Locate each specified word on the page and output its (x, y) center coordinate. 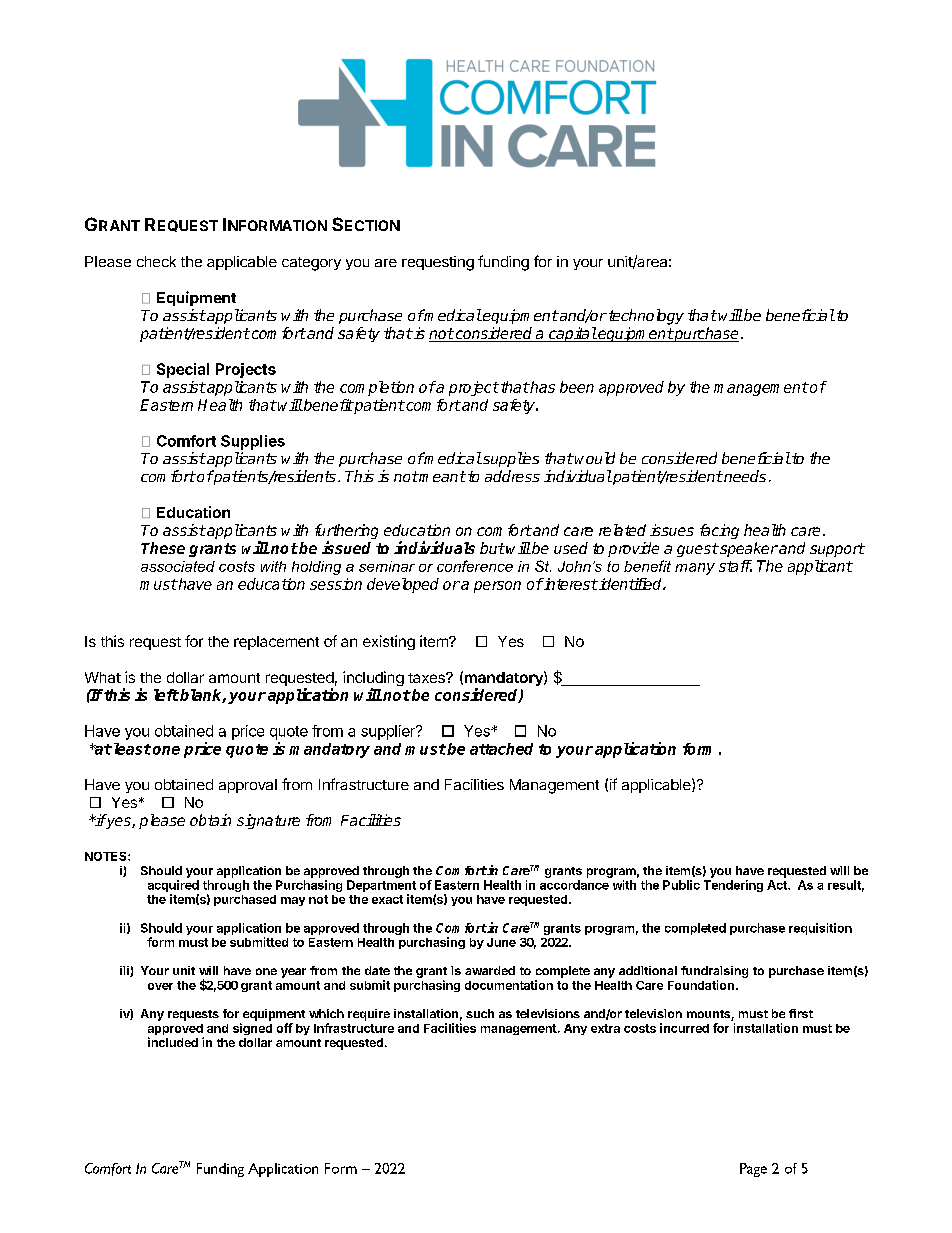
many (695, 569)
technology (645, 317)
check (156, 261)
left (166, 695)
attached (501, 749)
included (173, 1042)
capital (572, 334)
